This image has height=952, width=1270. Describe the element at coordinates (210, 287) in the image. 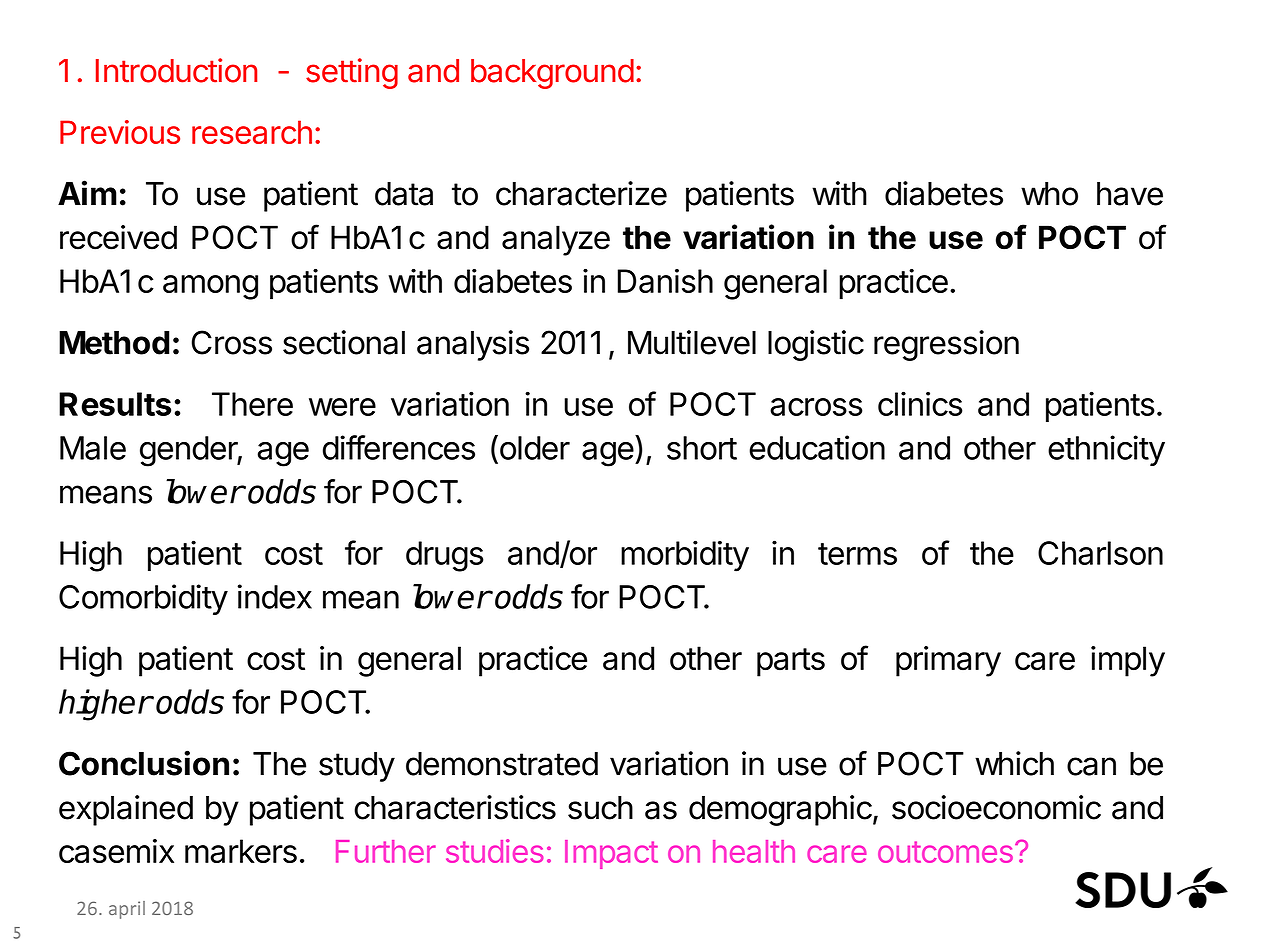

I see `among` at that location.
